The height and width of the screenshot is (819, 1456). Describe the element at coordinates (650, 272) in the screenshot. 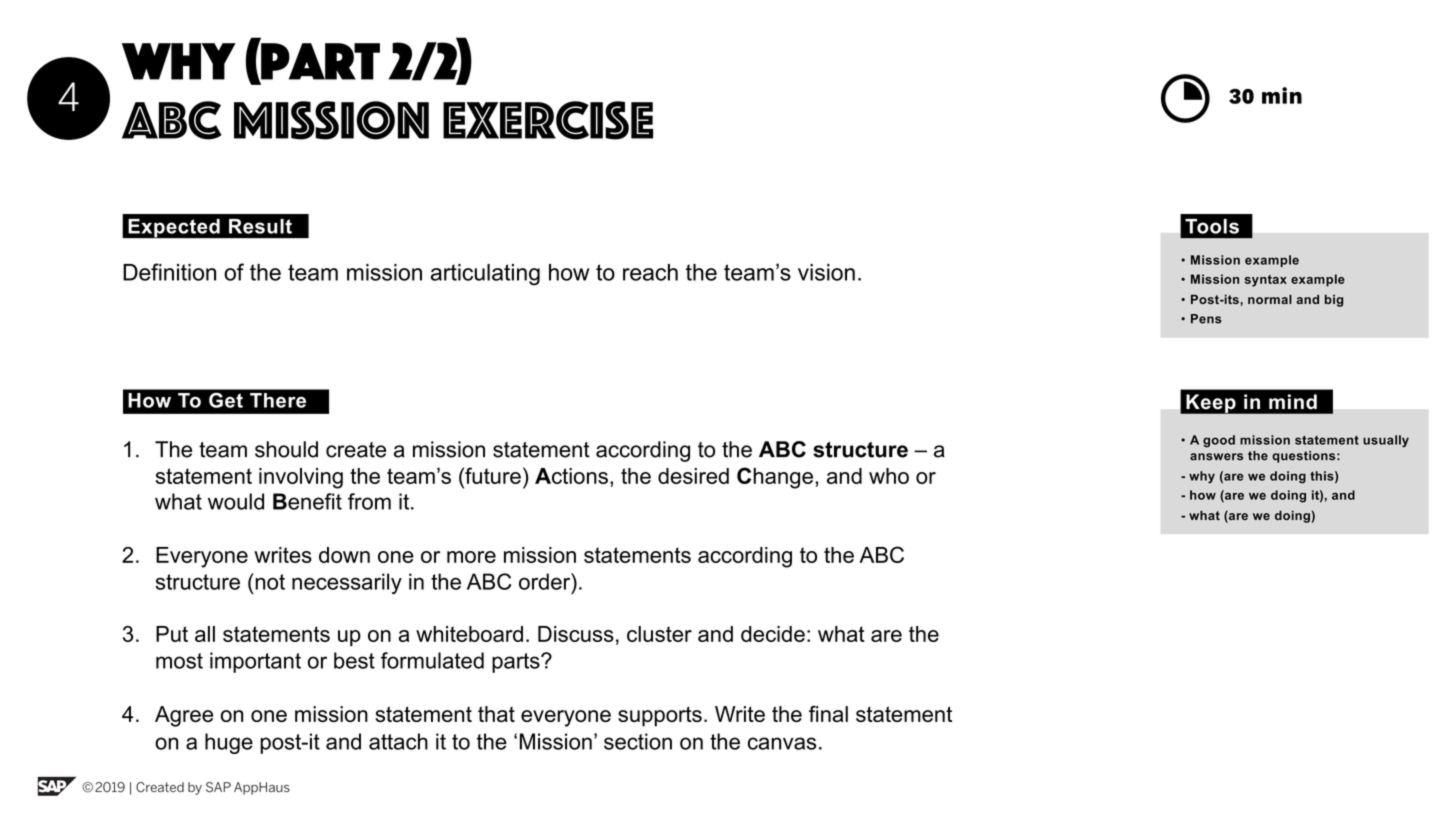

I see `reach` at that location.
